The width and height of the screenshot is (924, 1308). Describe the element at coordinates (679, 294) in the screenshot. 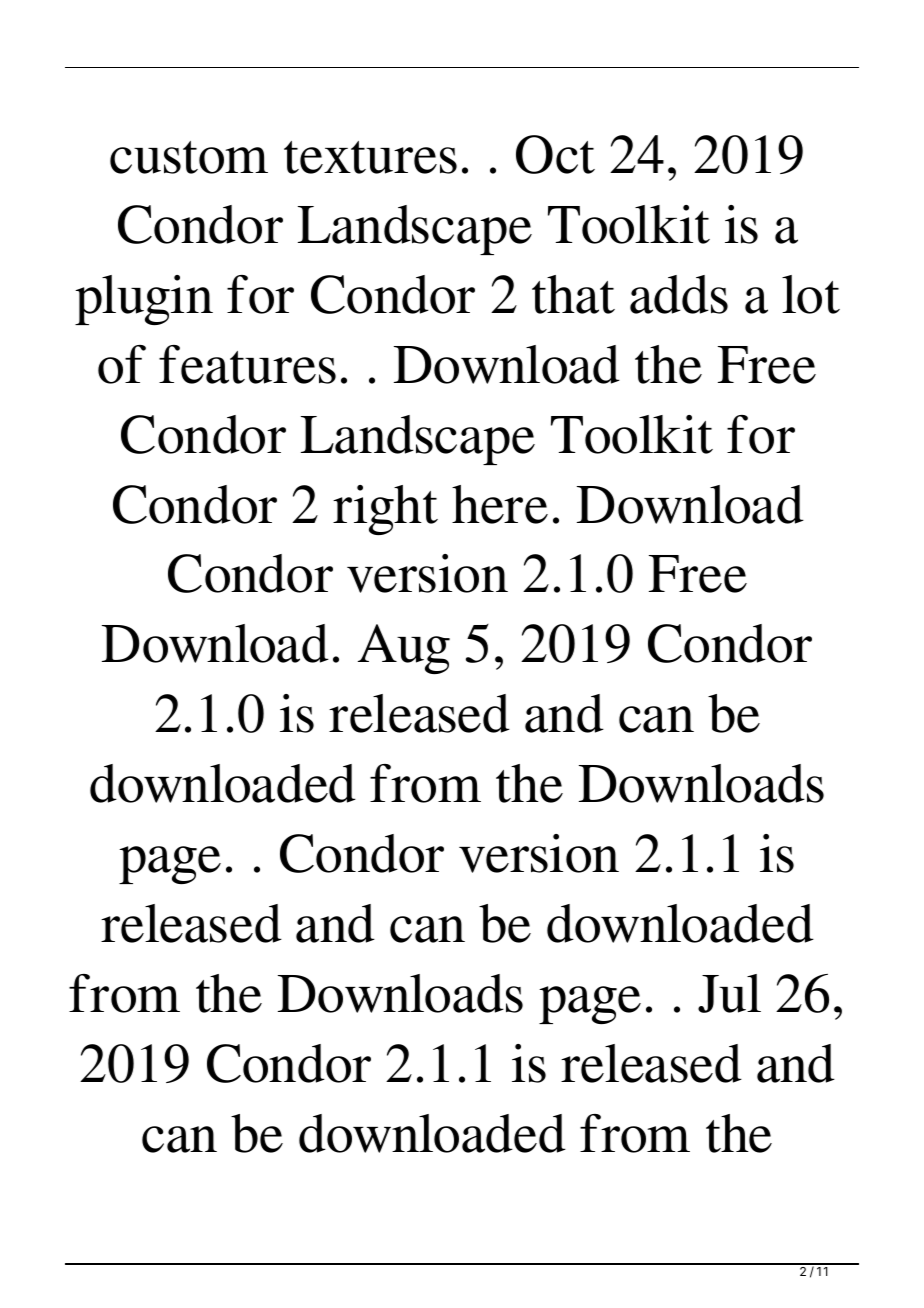

I see `adds` at that location.
